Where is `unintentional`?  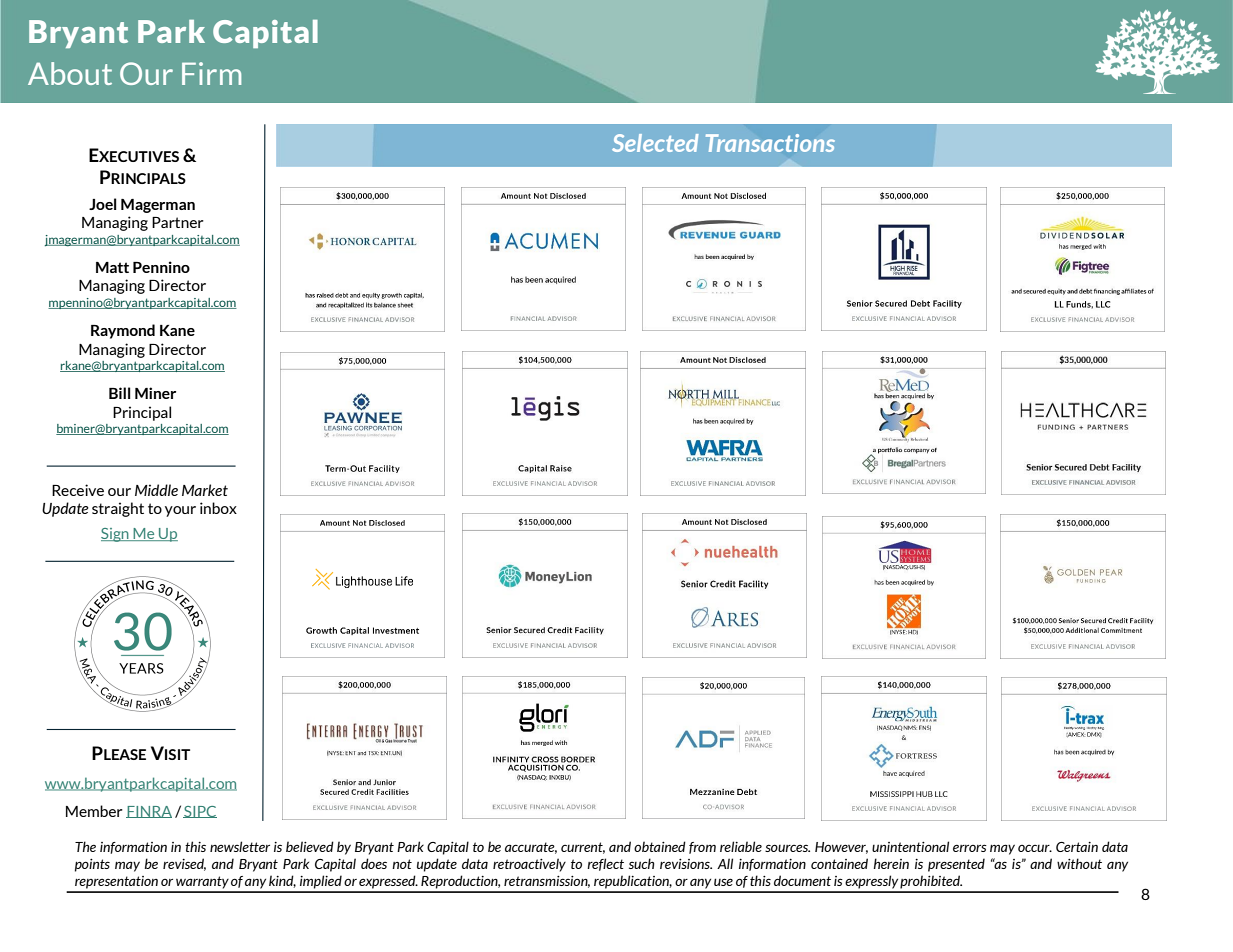
unintentional is located at coordinates (910, 846).
